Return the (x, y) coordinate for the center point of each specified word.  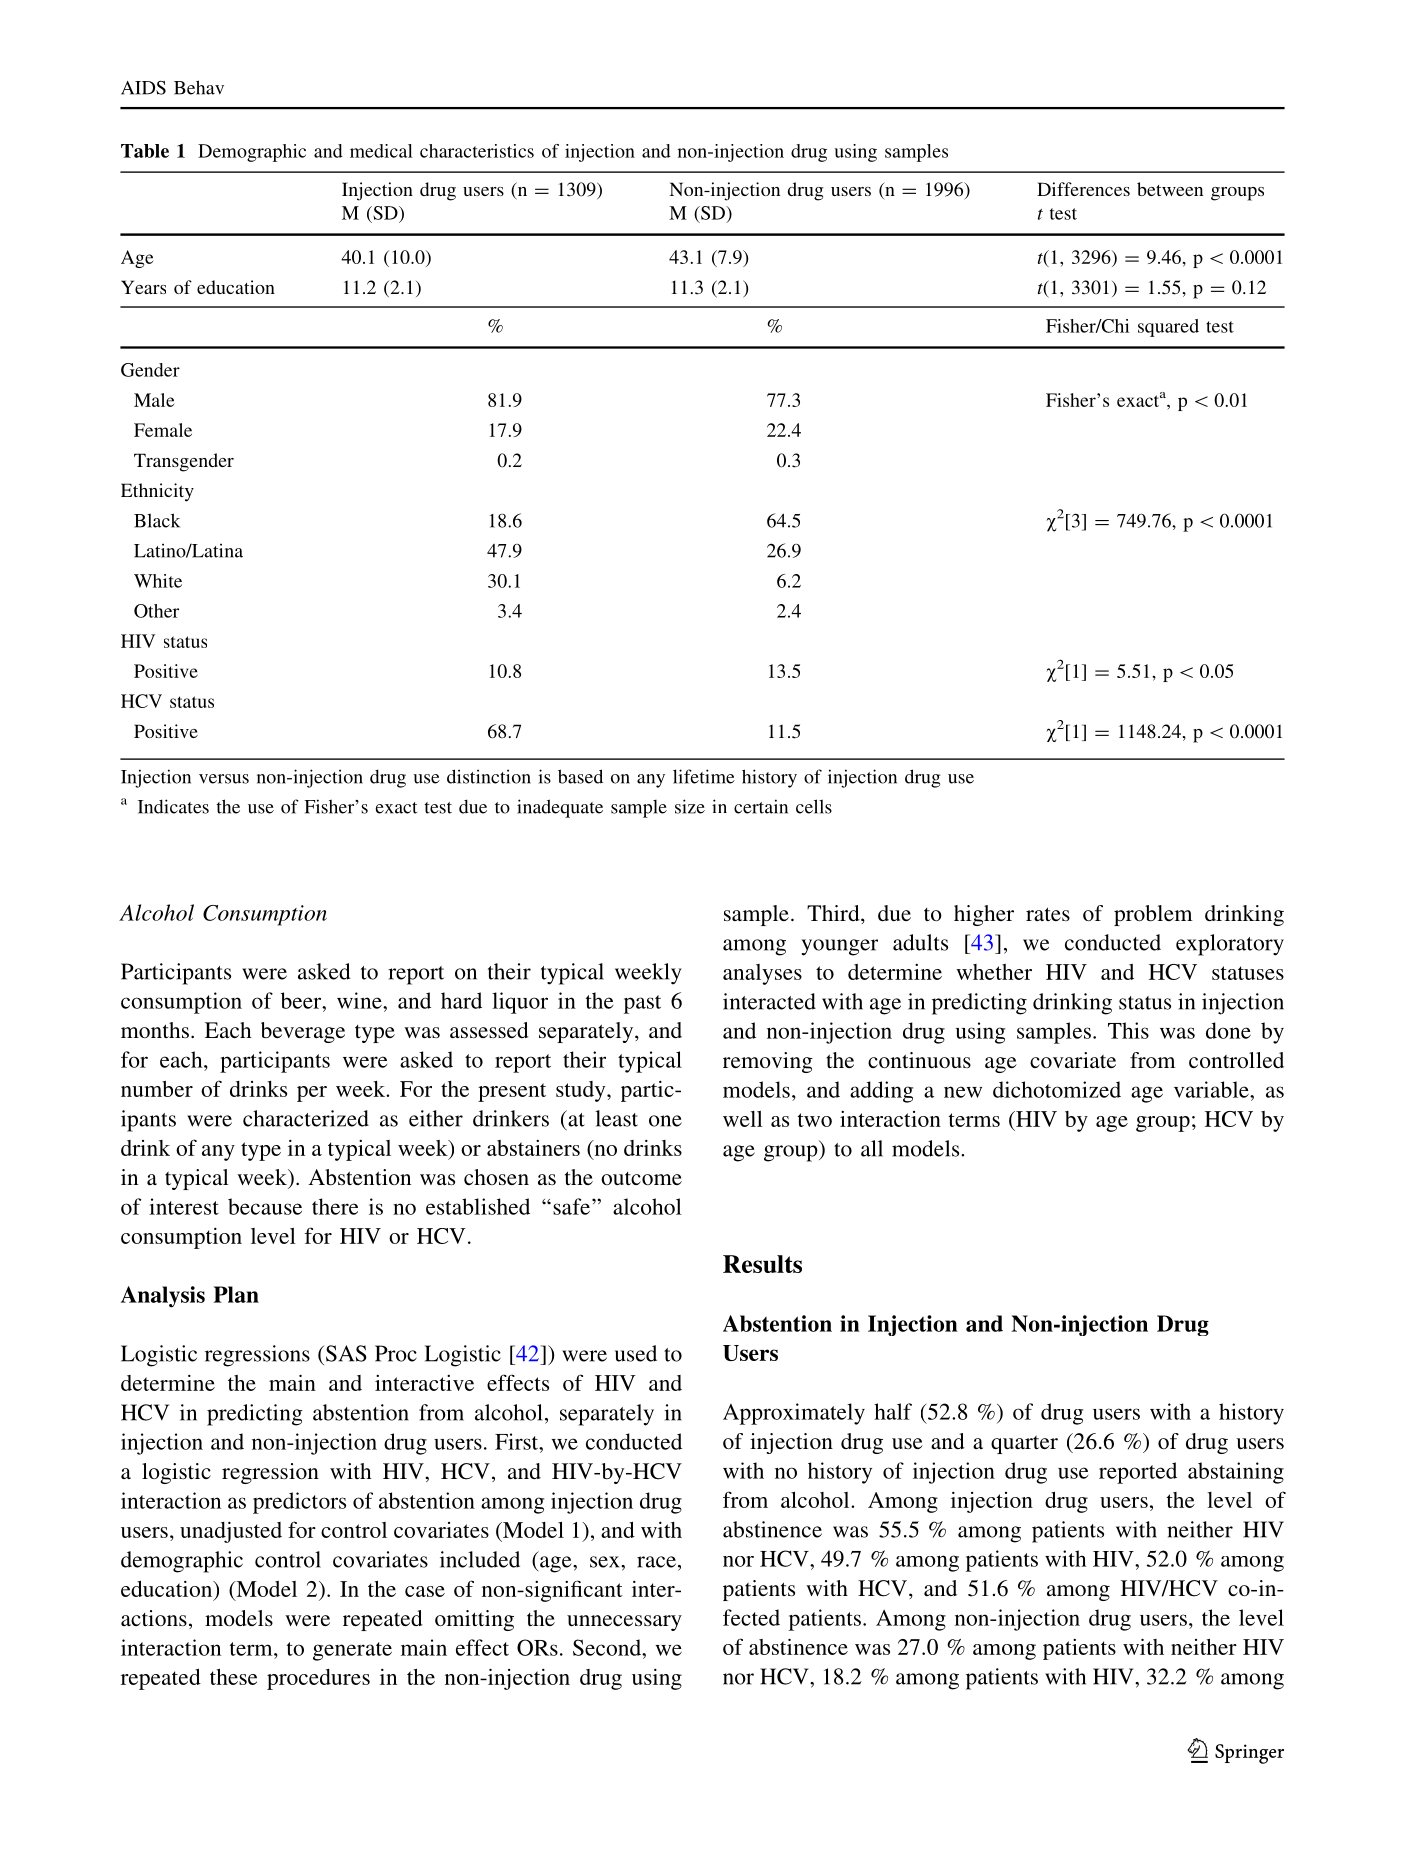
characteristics (477, 151)
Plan (236, 1294)
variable (1212, 1089)
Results (762, 1264)
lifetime (704, 776)
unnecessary (624, 1623)
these (233, 1677)
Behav (199, 87)
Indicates (173, 806)
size (690, 806)
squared (1168, 328)
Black (157, 520)
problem (1153, 915)
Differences (1083, 189)
